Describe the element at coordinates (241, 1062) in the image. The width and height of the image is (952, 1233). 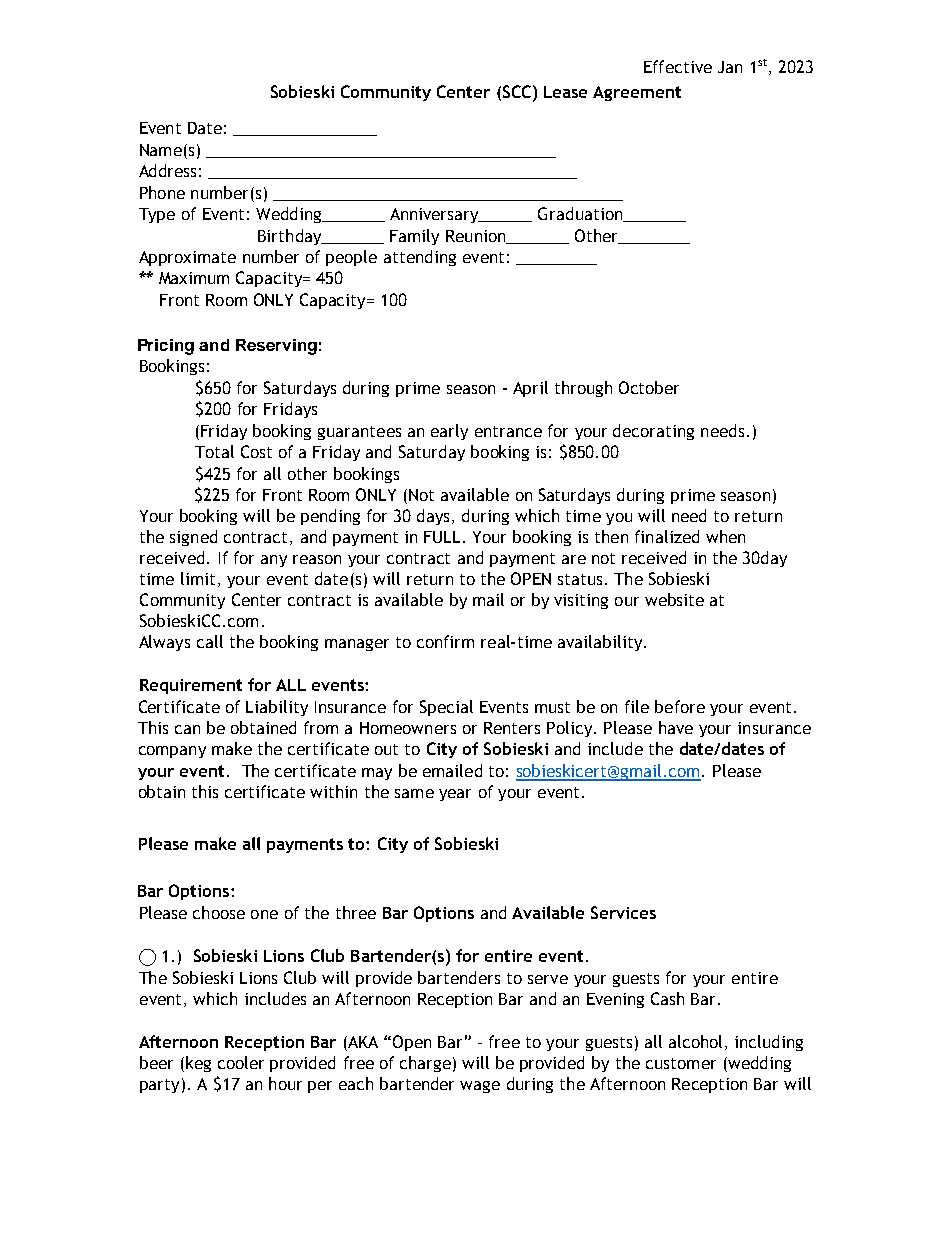
I see `cooler` at that location.
